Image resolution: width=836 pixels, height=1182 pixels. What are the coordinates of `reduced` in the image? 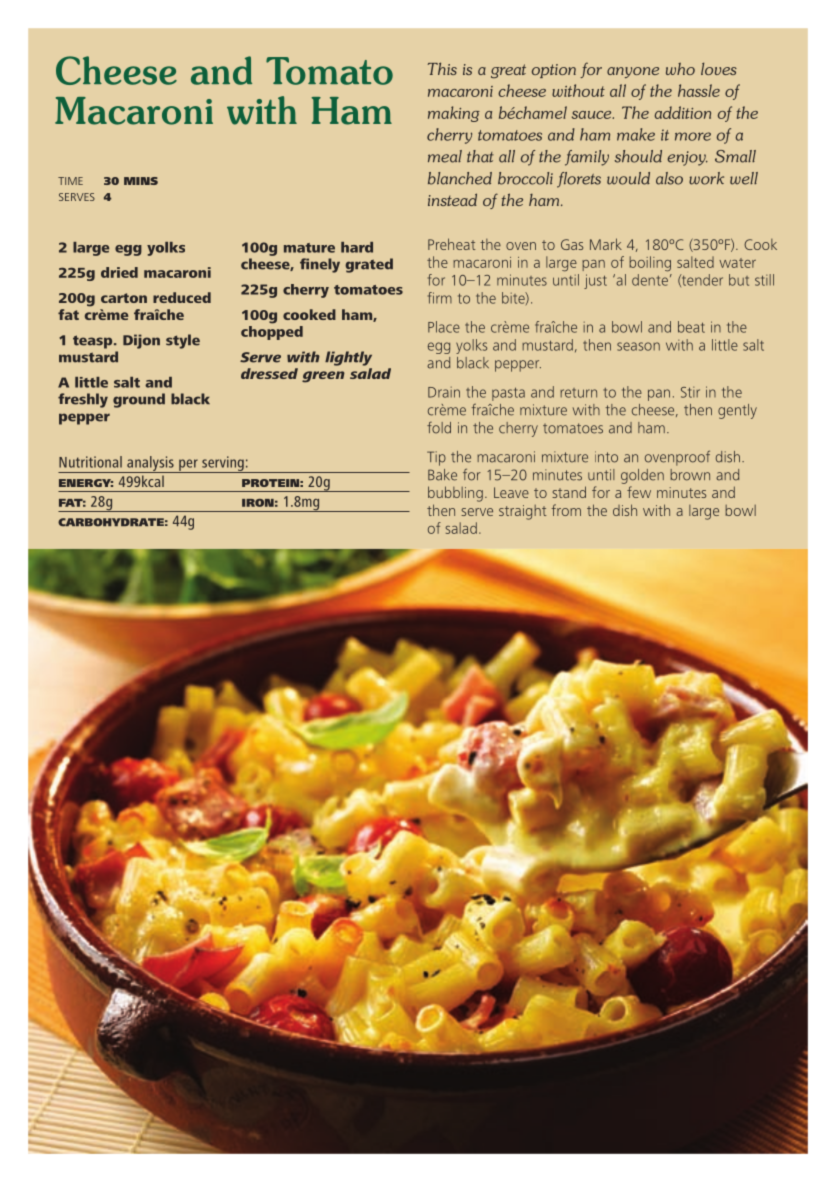 It's located at (182, 297).
